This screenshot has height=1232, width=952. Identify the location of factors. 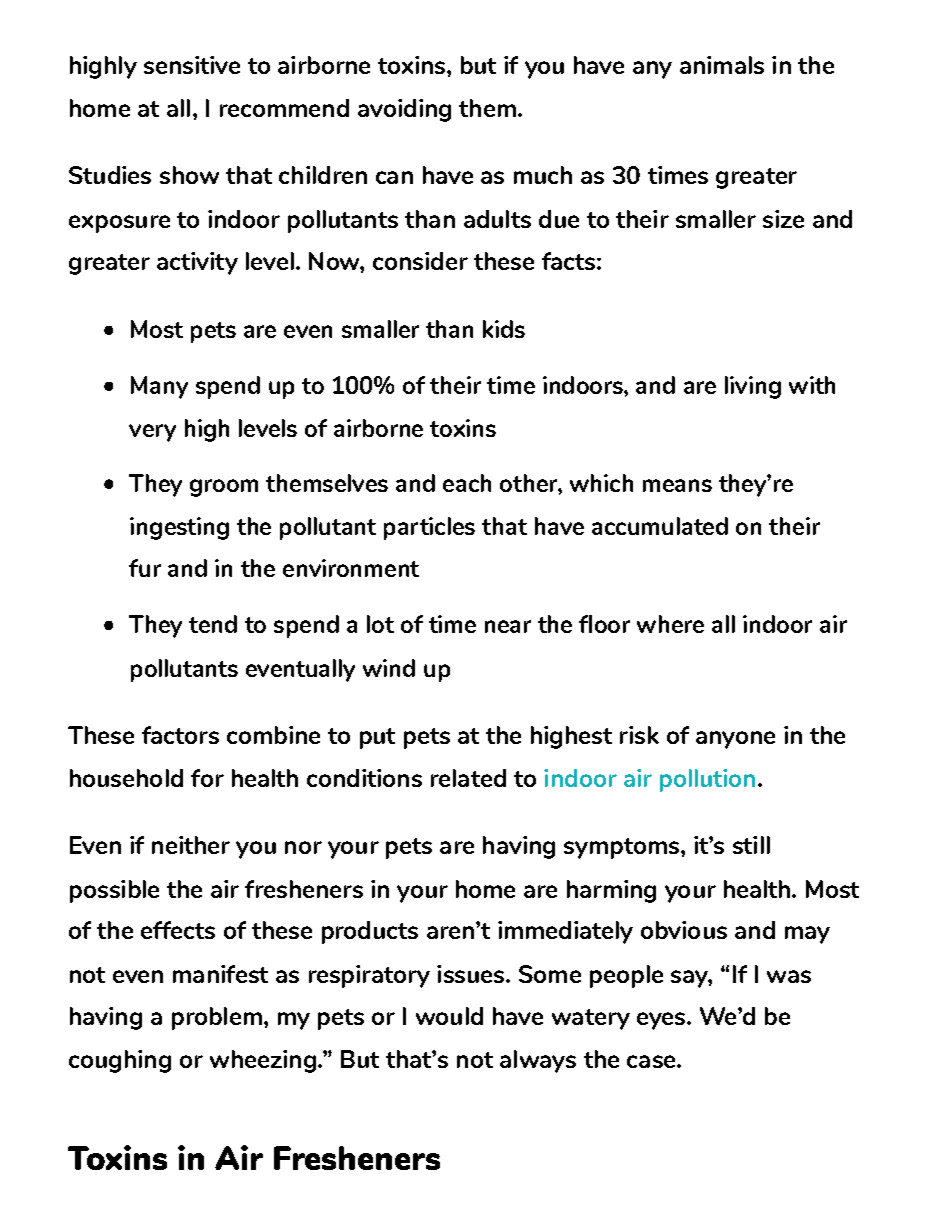
(180, 735).
